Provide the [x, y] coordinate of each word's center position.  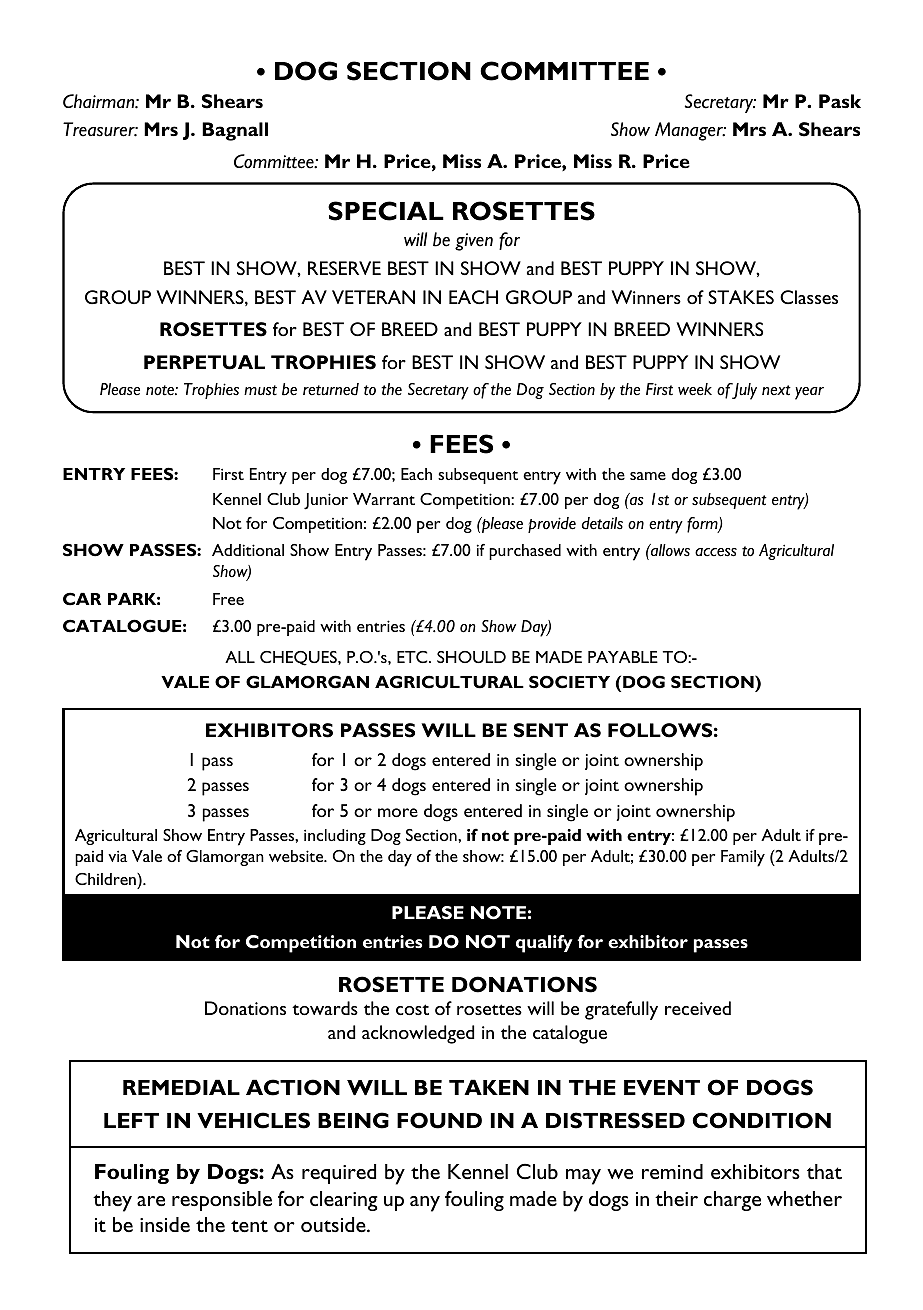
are [151, 1201]
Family [743, 858]
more [398, 812]
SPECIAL [386, 211]
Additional [248, 550]
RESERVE [344, 268]
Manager [690, 131]
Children [106, 879]
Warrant [384, 499]
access [716, 552]
